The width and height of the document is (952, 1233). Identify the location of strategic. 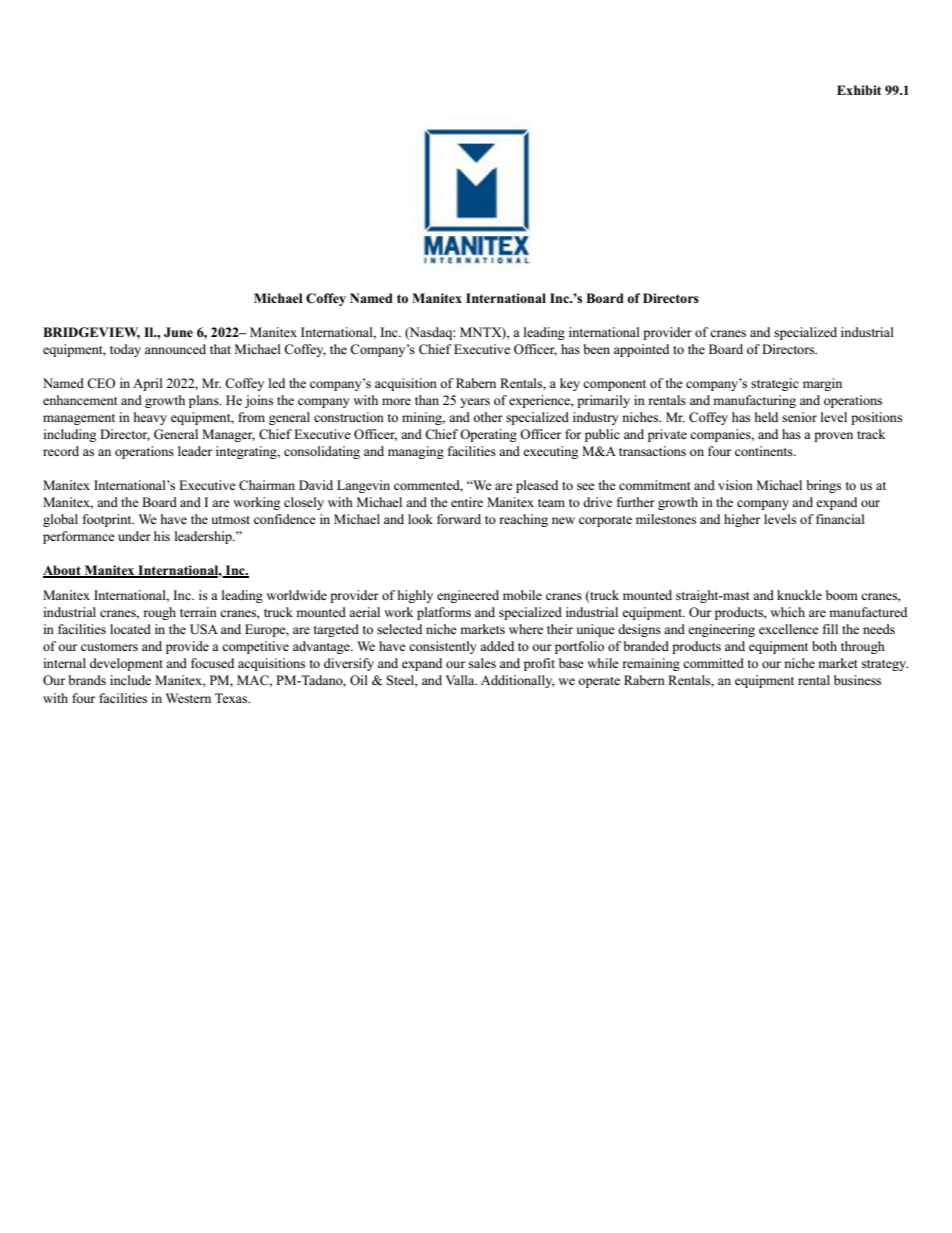
(775, 384).
